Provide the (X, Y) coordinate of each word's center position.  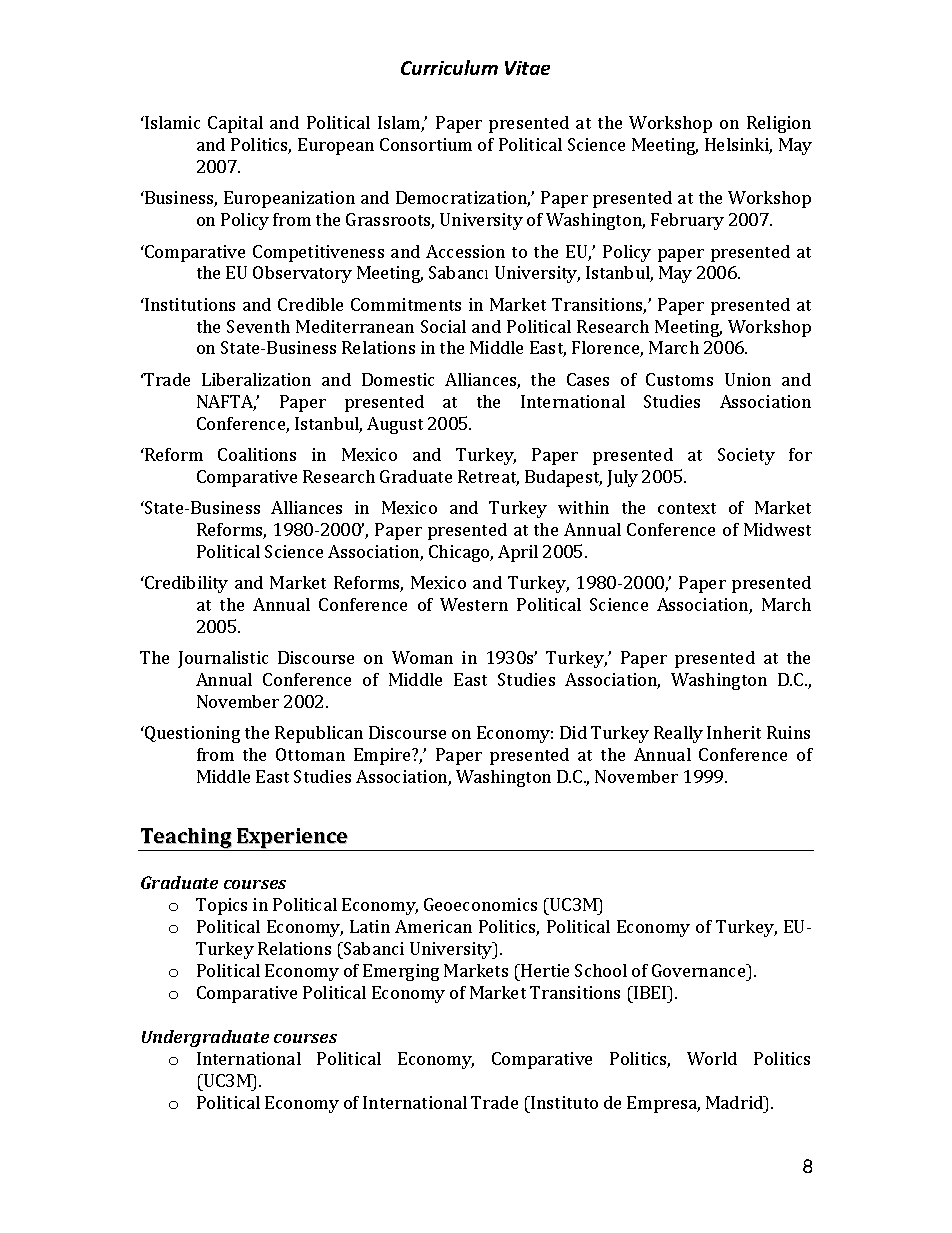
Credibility (185, 584)
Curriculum (449, 67)
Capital (235, 124)
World (712, 1058)
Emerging (401, 972)
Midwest (777, 529)
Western (474, 604)
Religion (779, 124)
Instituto (563, 1102)
